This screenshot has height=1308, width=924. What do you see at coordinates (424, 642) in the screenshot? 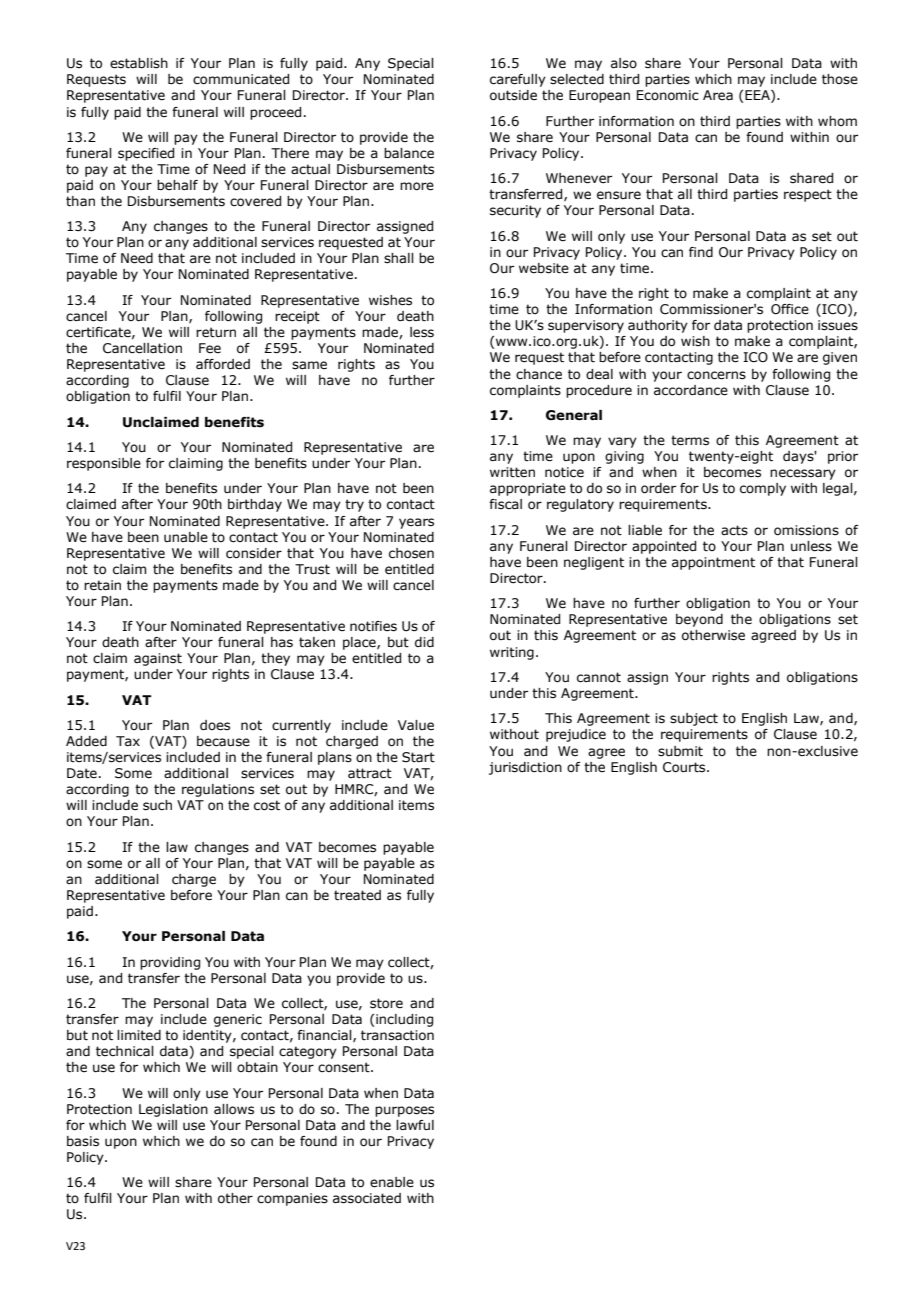
I see `did` at bounding box center [424, 642].
